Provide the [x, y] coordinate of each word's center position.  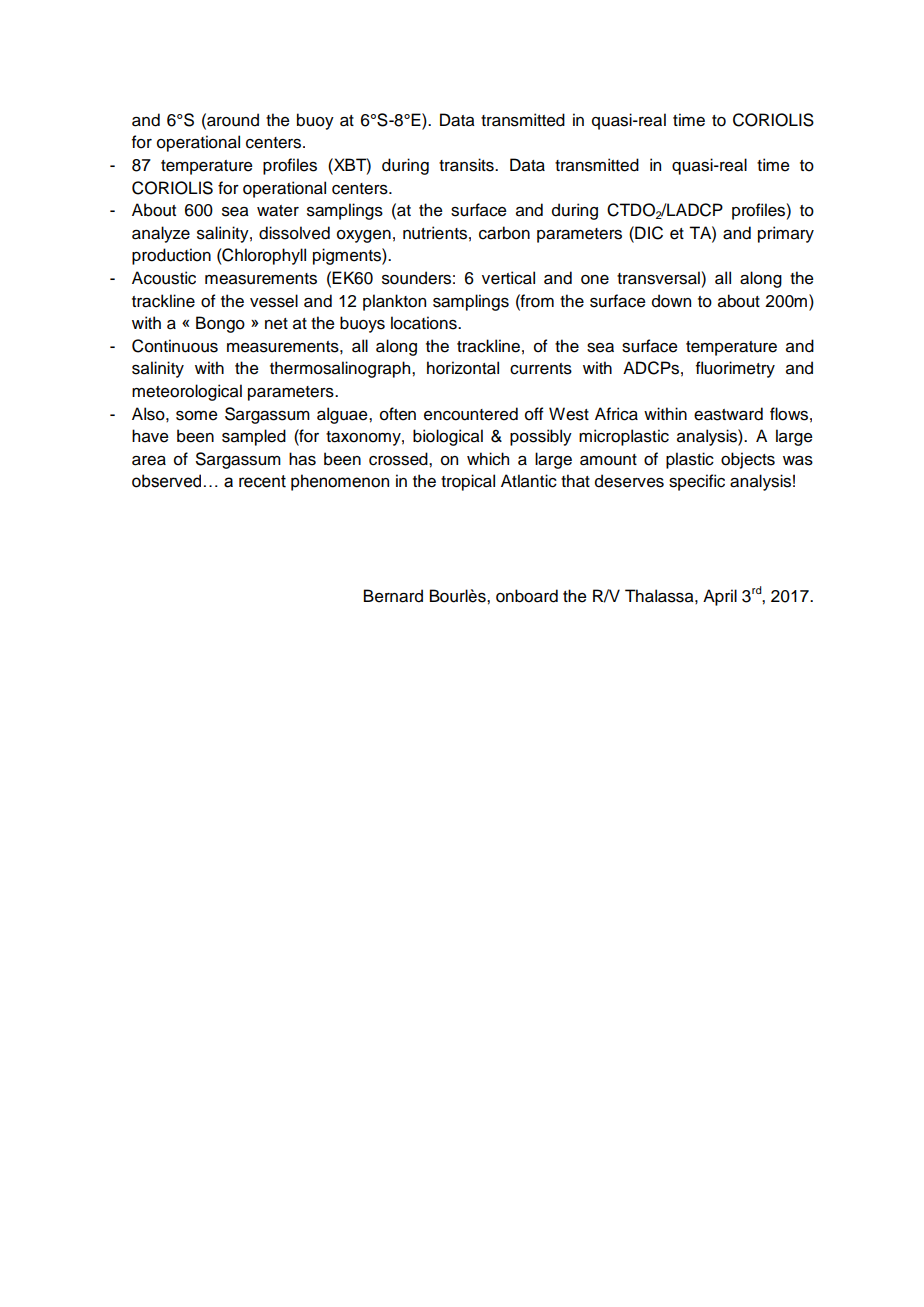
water [278, 211]
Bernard [393, 596]
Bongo [220, 324]
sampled [254, 437]
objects [748, 460]
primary [786, 234]
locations [425, 323]
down [671, 301]
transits [467, 165]
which [488, 459]
